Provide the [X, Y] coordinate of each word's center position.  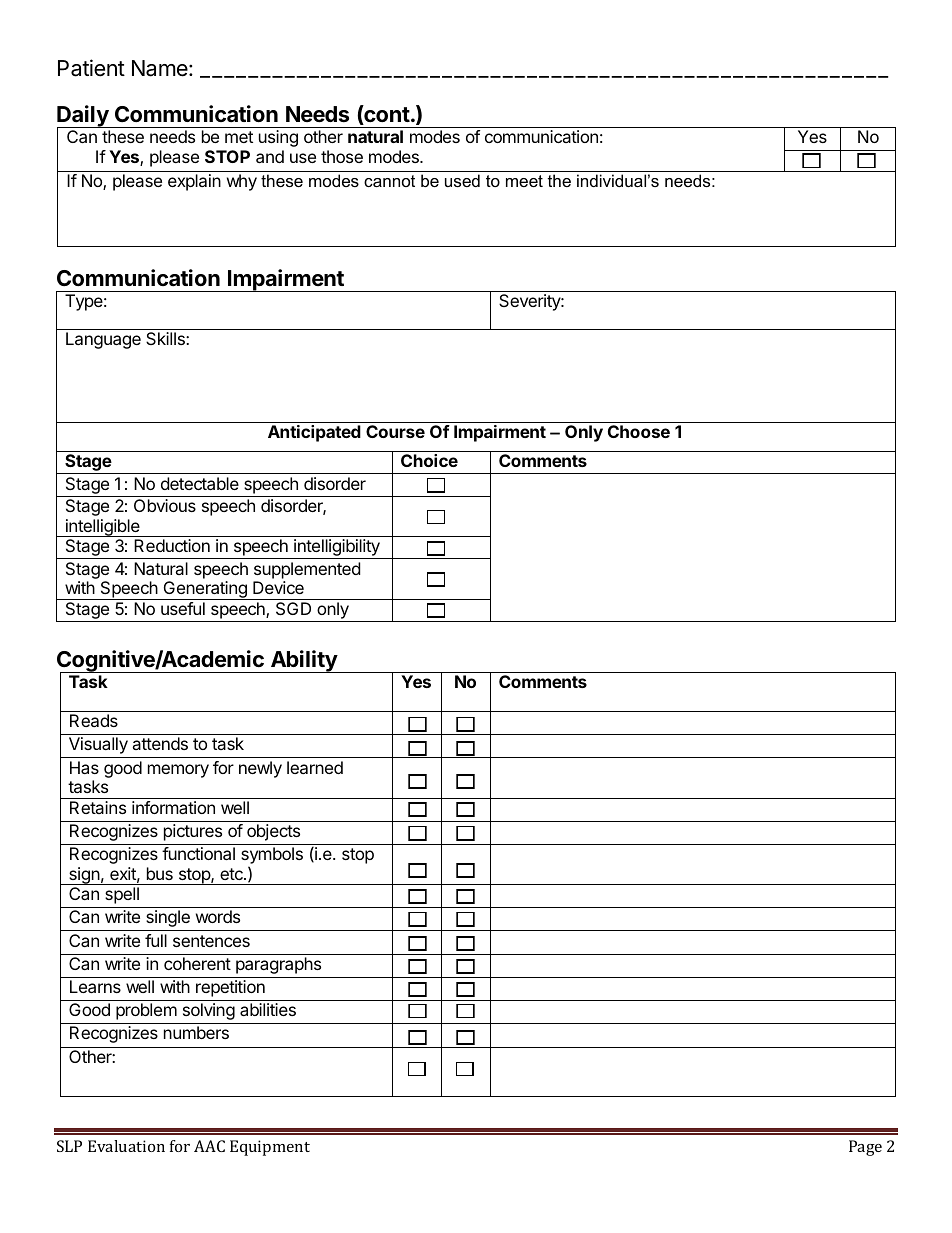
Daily [84, 117]
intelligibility [337, 549]
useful [183, 608]
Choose [639, 431]
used [462, 180]
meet [524, 181]
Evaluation [126, 1146]
